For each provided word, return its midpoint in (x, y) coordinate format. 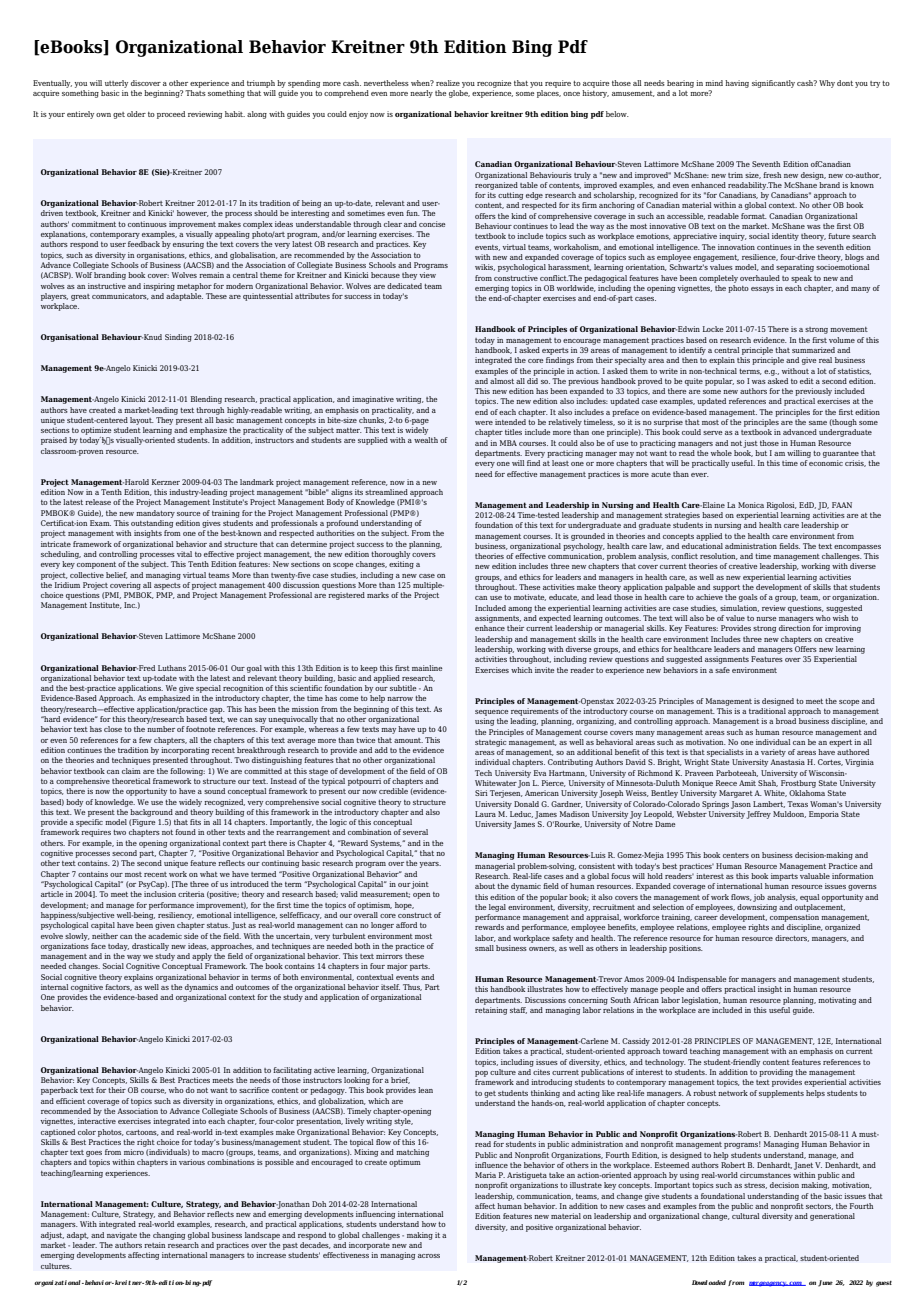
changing (169, 1236)
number (161, 729)
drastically (150, 947)
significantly (773, 84)
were (484, 423)
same (818, 423)
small (484, 948)
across (429, 1256)
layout (142, 421)
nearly (421, 94)
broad (786, 721)
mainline (427, 668)
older (136, 114)
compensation (794, 918)
